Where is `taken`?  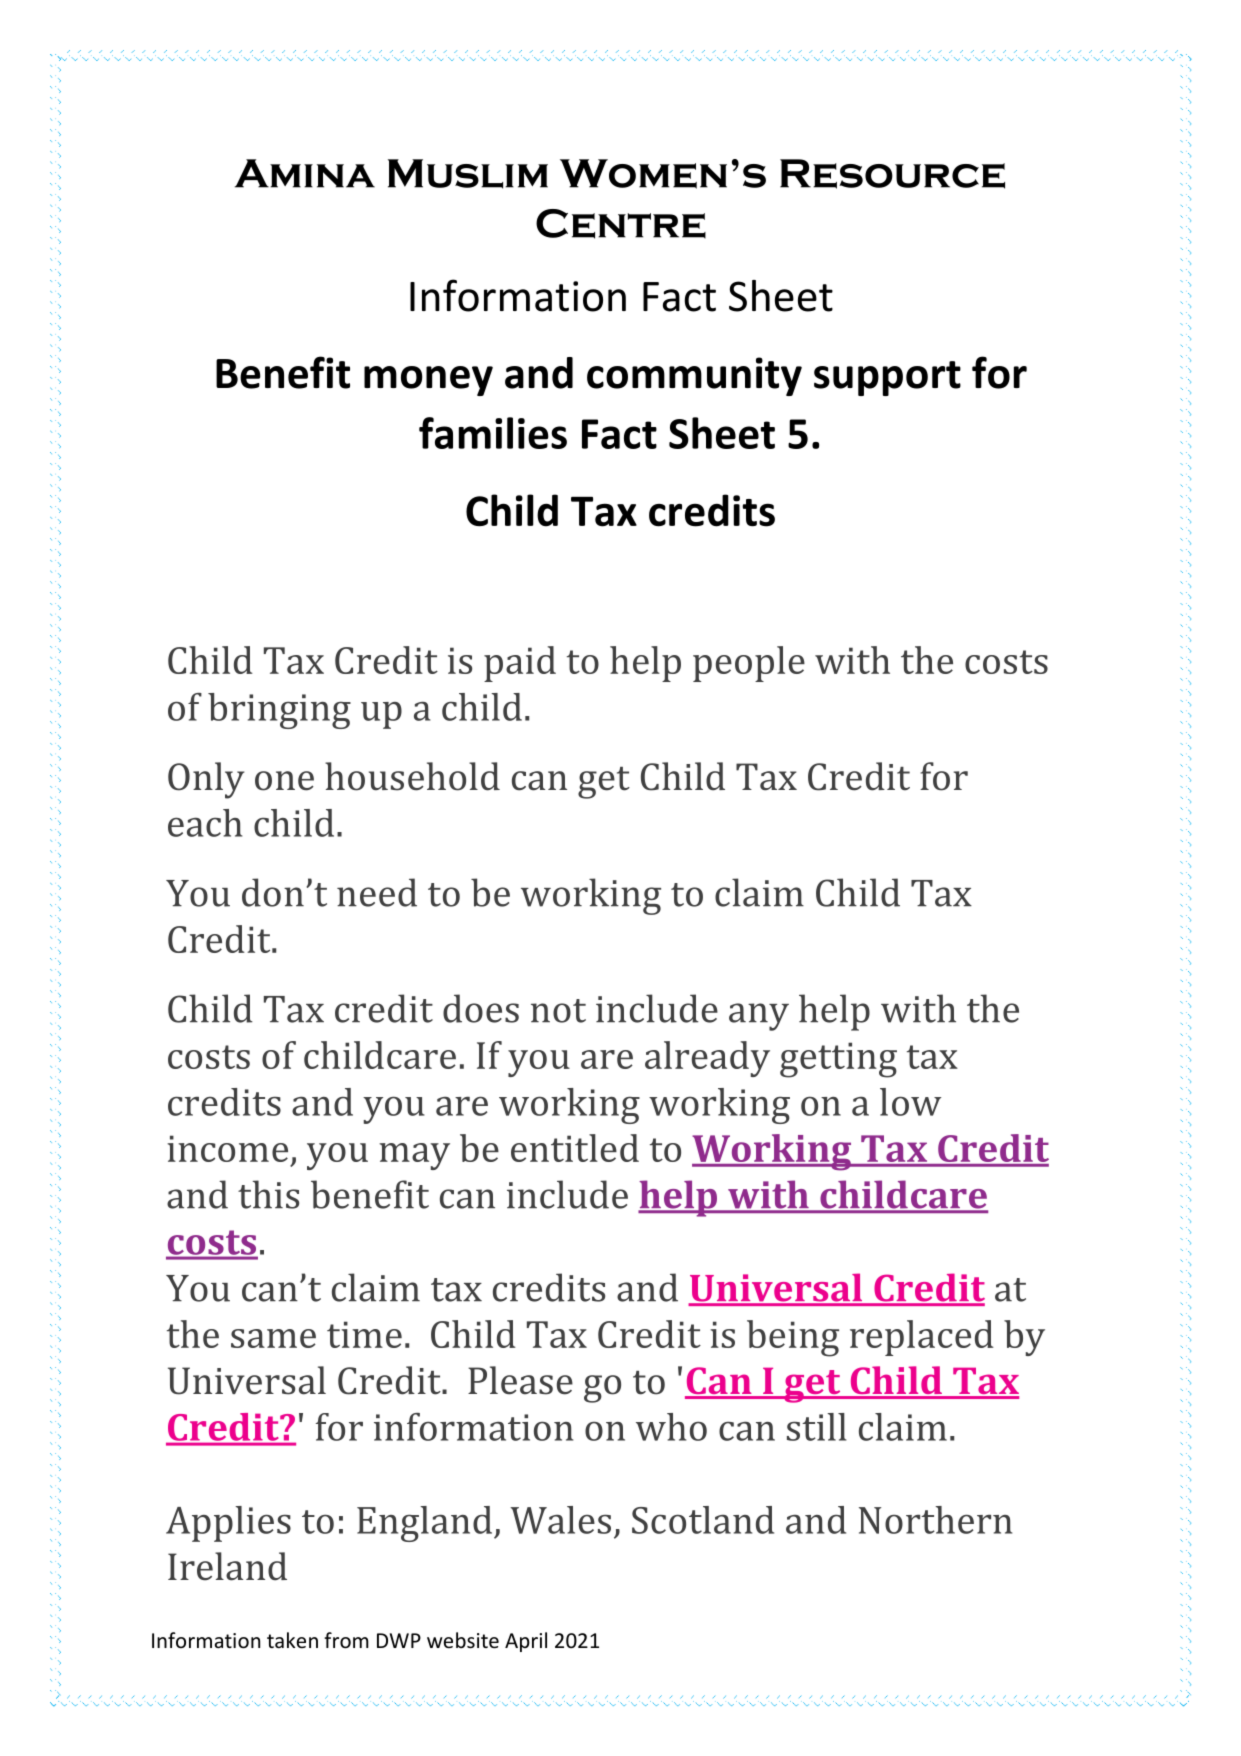
taken is located at coordinates (292, 1640).
